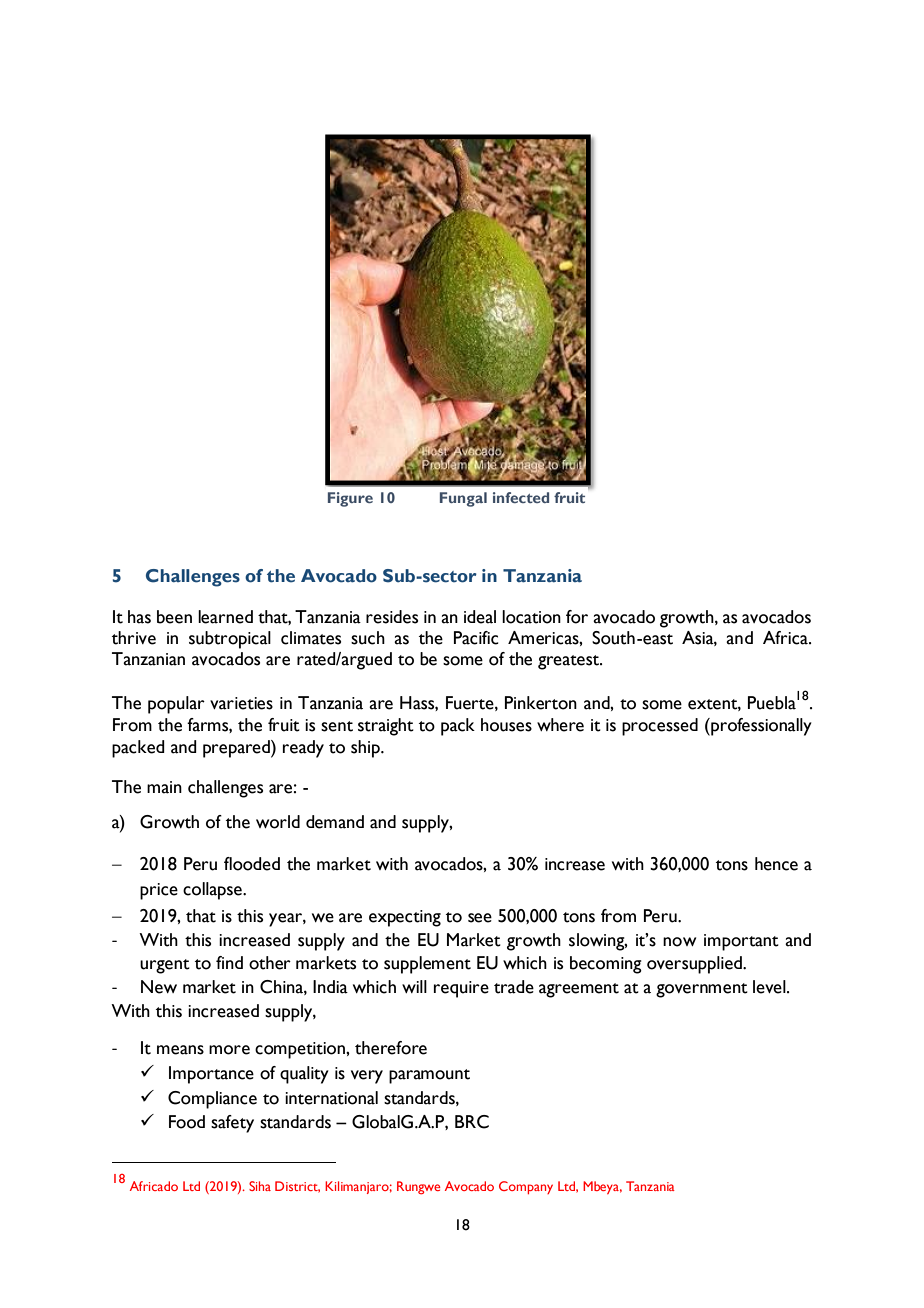  Describe the element at coordinates (232, 1124) in the image. I see `safety` at that location.
